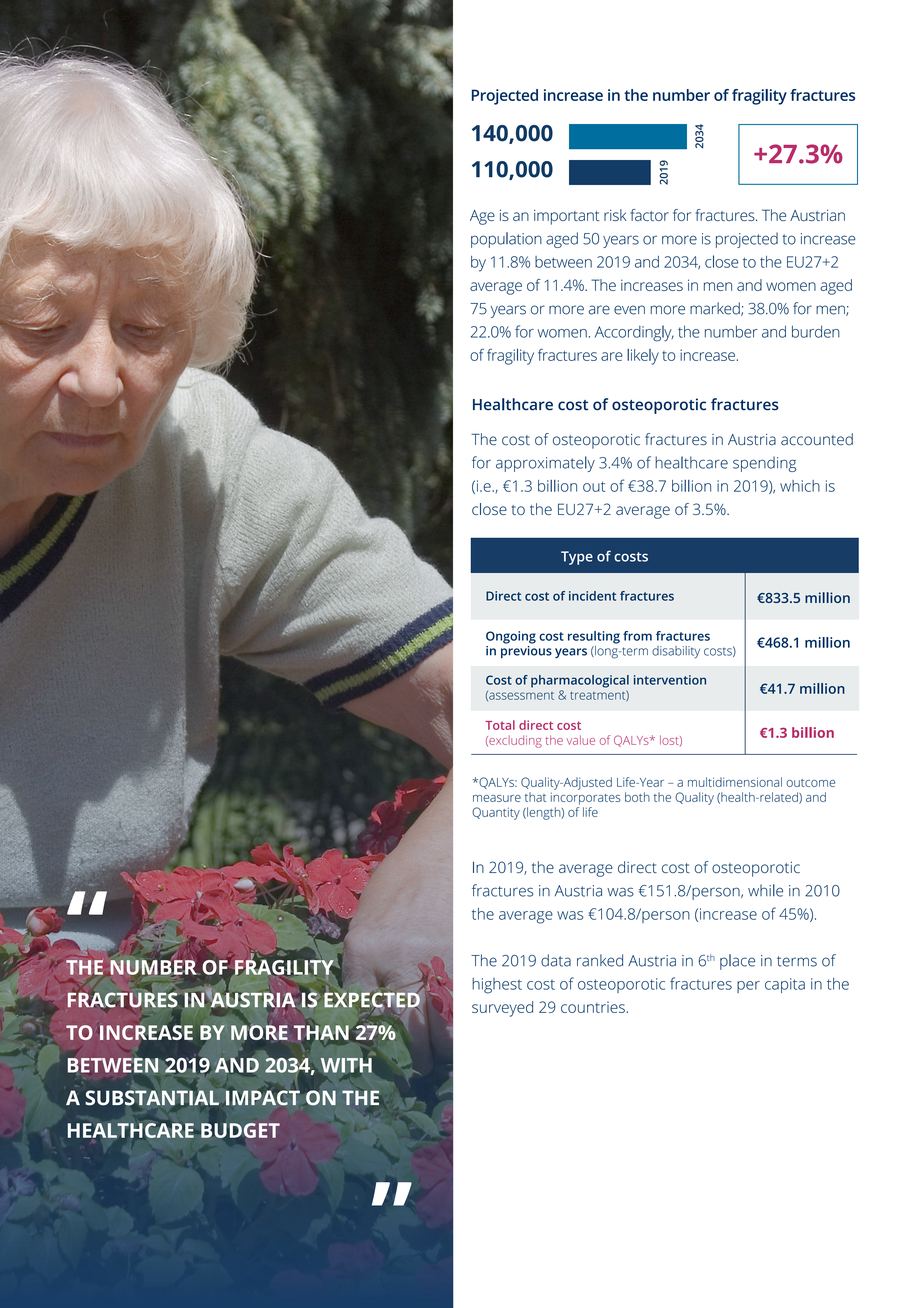 Image resolution: width=924 pixels, height=1308 pixels. Describe the element at coordinates (567, 217) in the screenshot. I see `important` at that location.
